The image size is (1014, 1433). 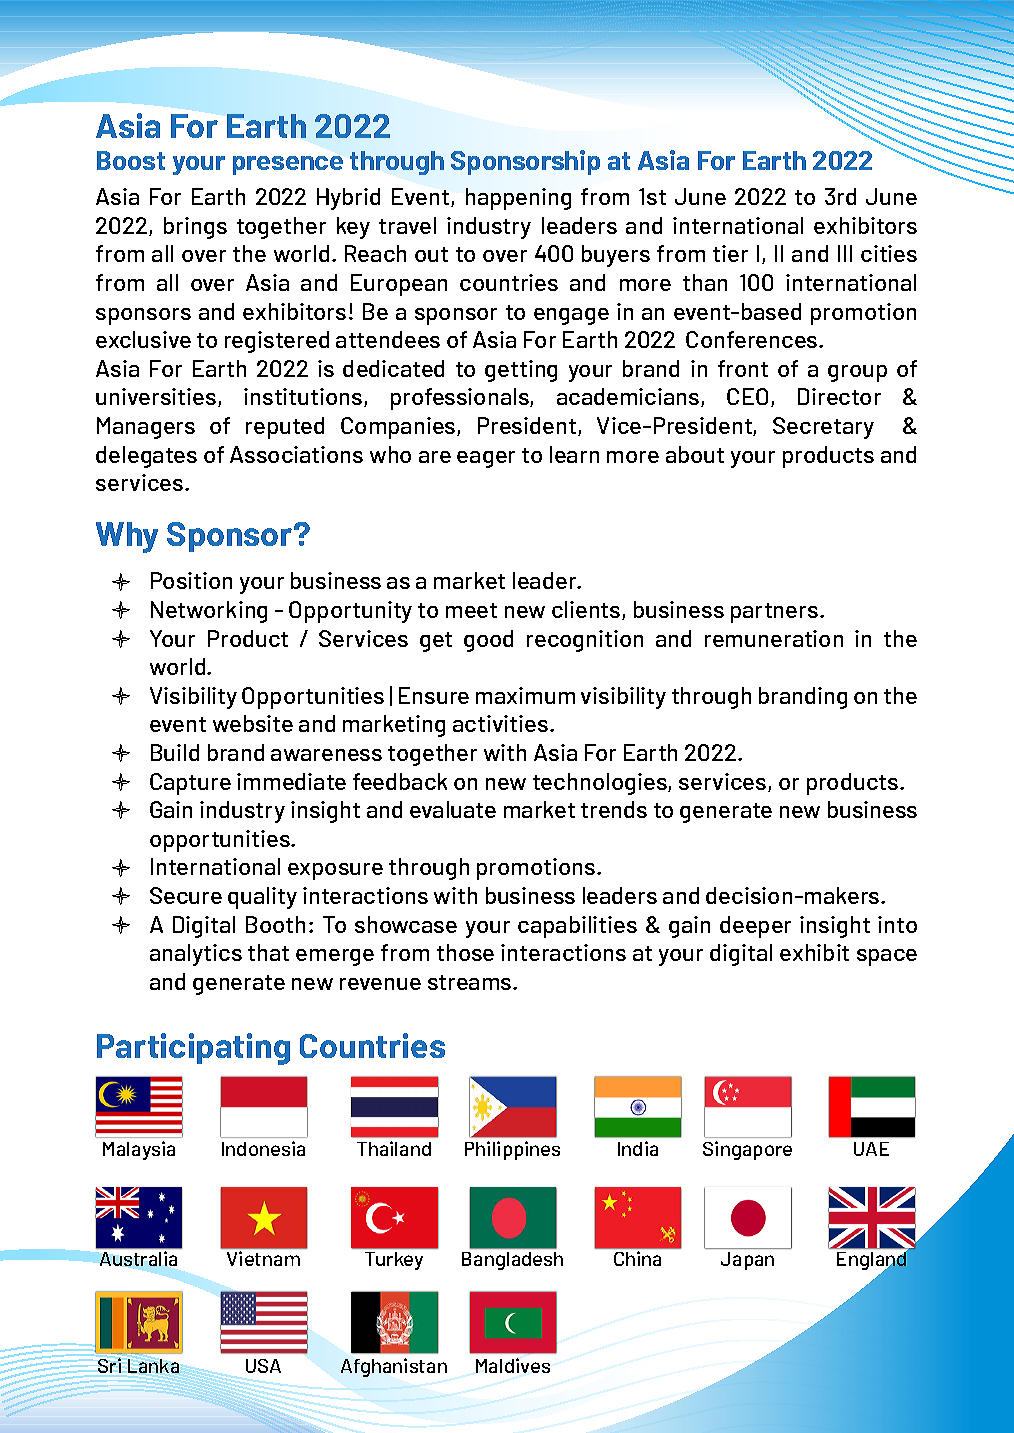 I want to click on III, so click(x=845, y=253).
